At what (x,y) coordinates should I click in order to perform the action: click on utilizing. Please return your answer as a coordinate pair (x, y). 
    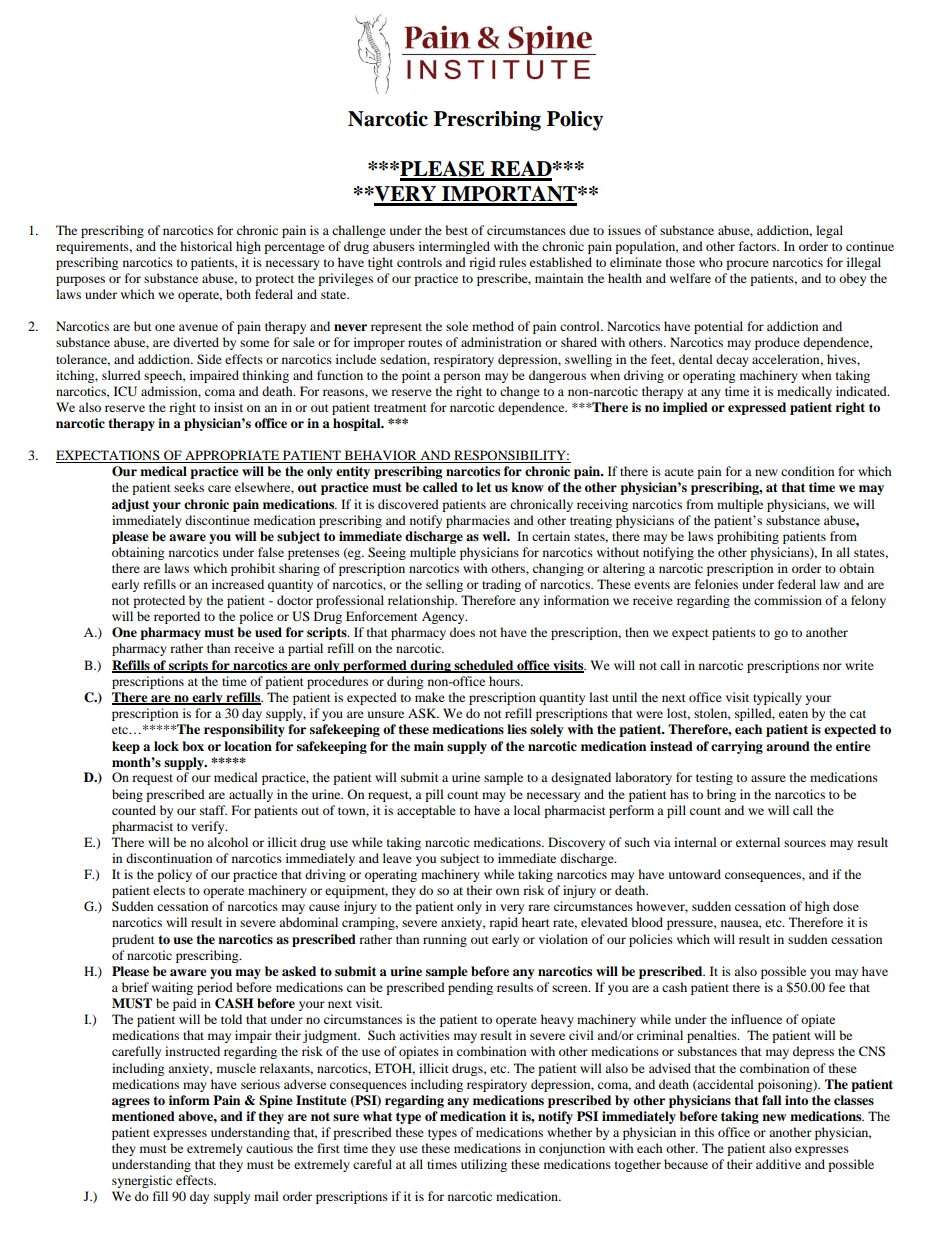
    Looking at the image, I should click on (484, 1165).
